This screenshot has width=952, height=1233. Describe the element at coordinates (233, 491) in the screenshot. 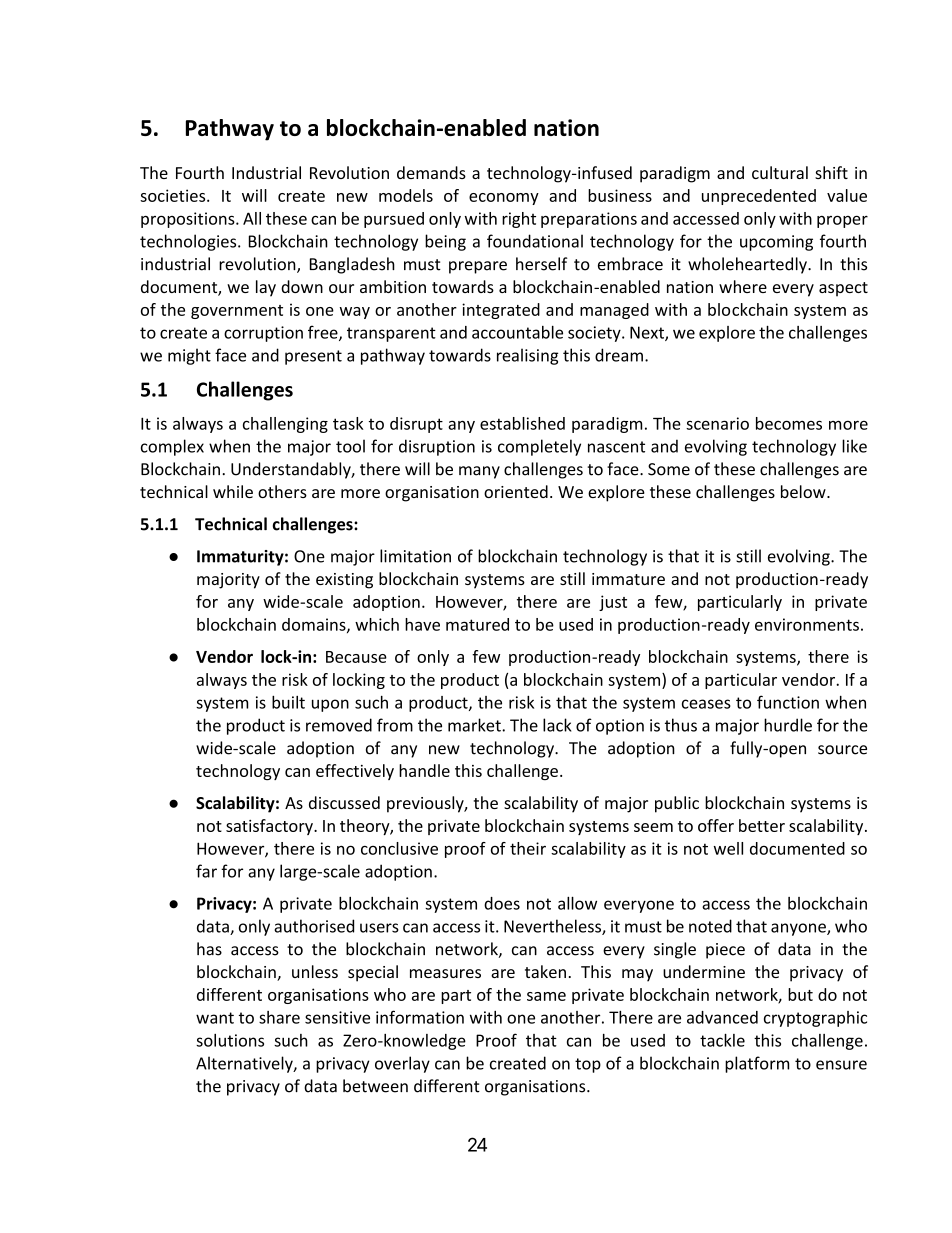

I see `while` at that location.
